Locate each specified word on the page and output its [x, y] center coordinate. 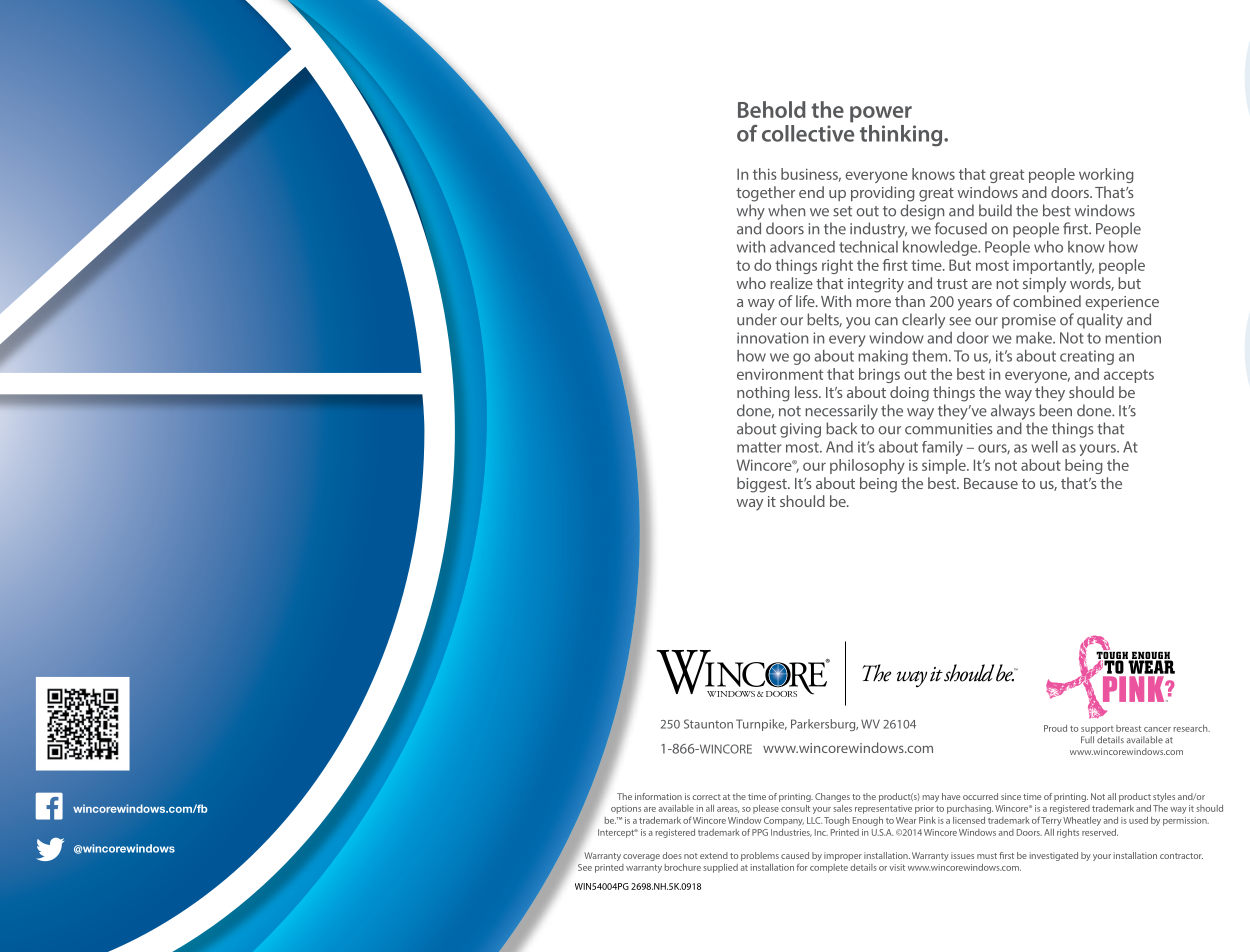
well [1044, 447]
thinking [902, 136]
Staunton [708, 724]
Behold [772, 109]
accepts [1129, 376]
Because [991, 483]
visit [897, 867]
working [1106, 175]
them [931, 356]
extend [714, 855]
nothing [763, 394]
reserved [1100, 832]
